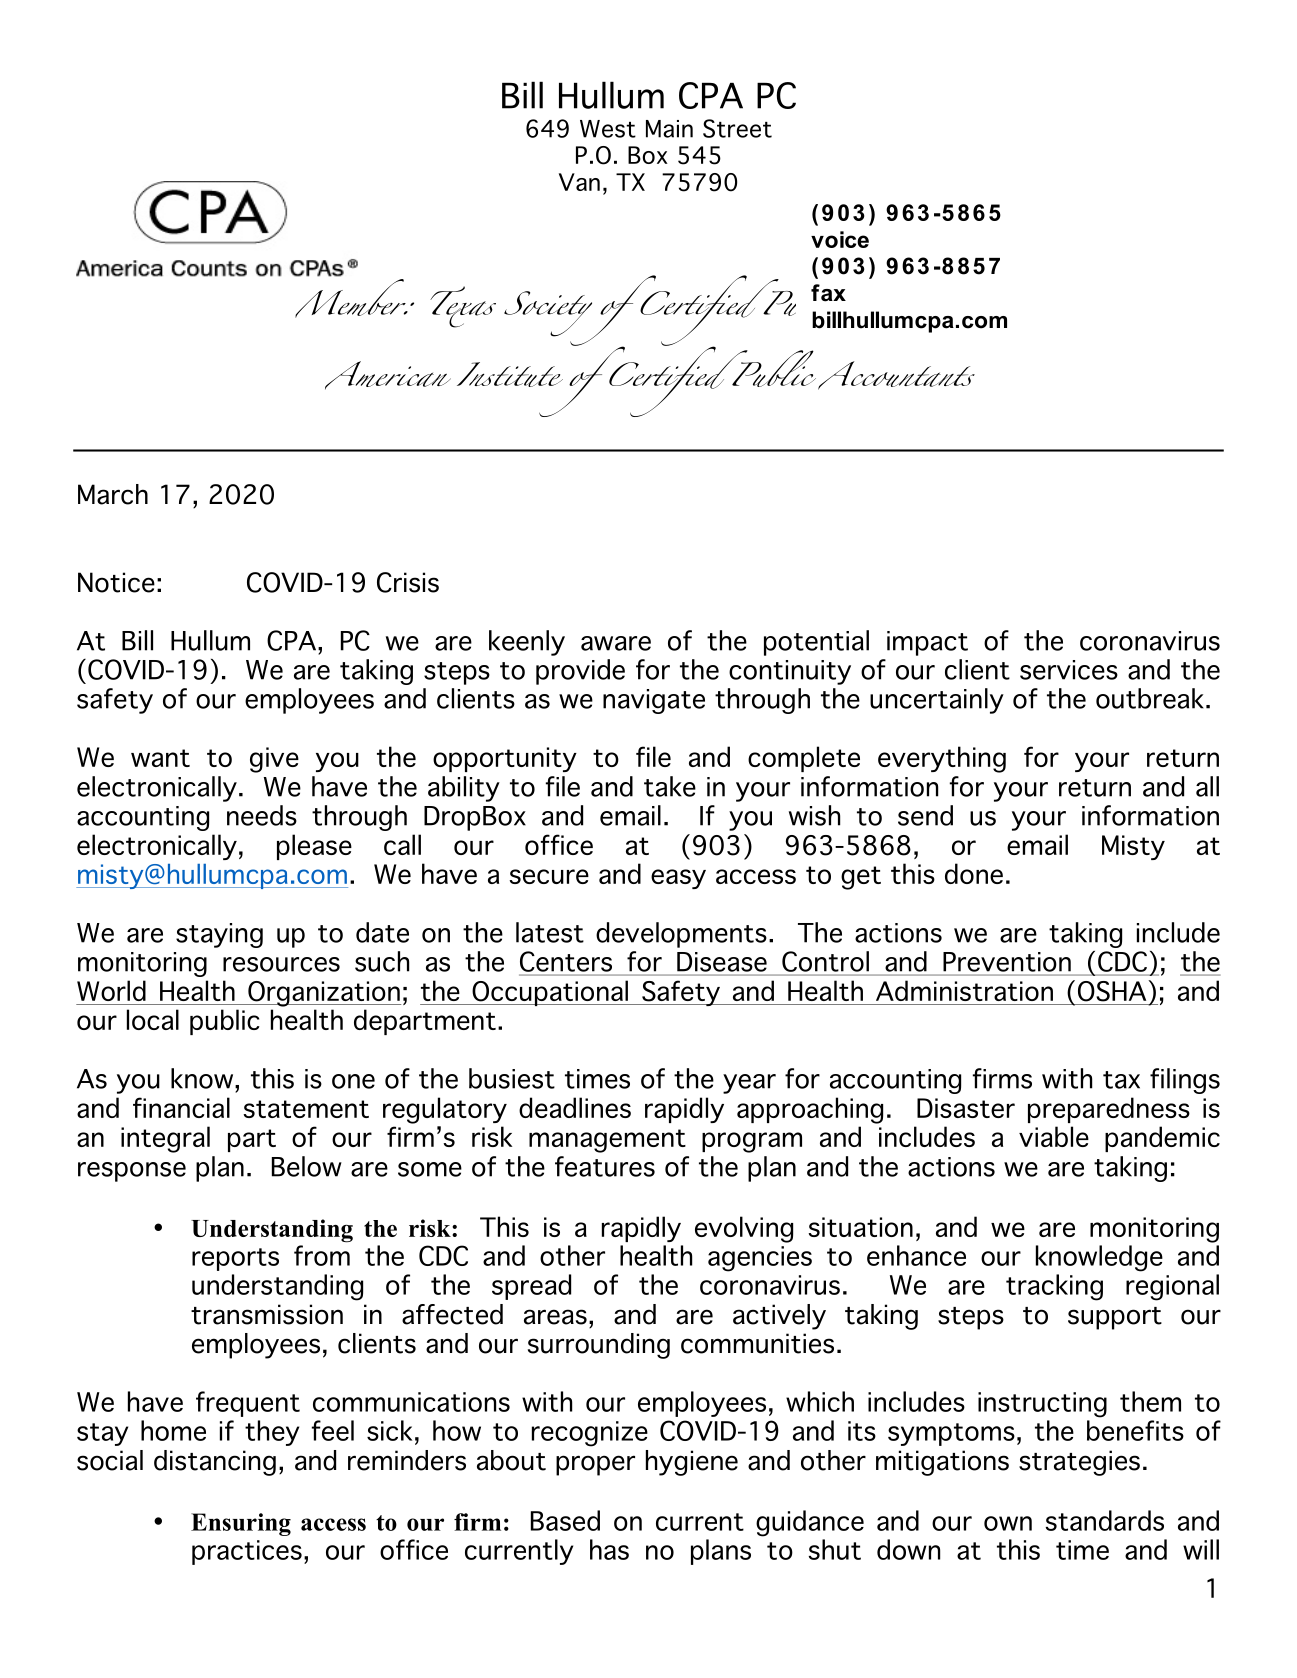 The width and height of the screenshot is (1297, 1678). I want to click on Notice, so click(116, 582).
